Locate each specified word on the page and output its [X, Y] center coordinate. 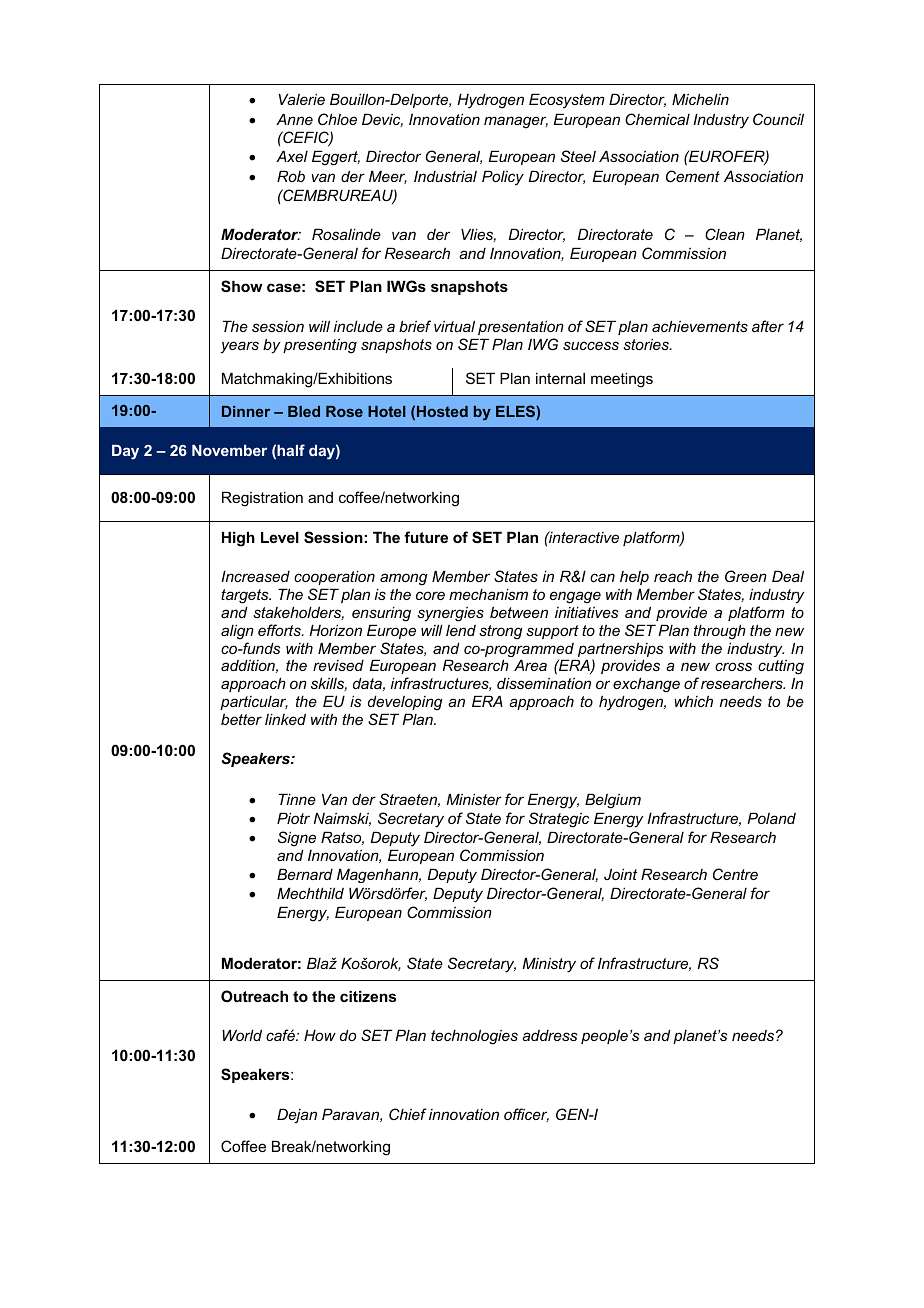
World [242, 1035]
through [720, 632]
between [519, 612]
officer [526, 1115]
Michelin [700, 99]
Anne [294, 119]
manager [516, 122]
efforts [280, 630]
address [549, 1035]
